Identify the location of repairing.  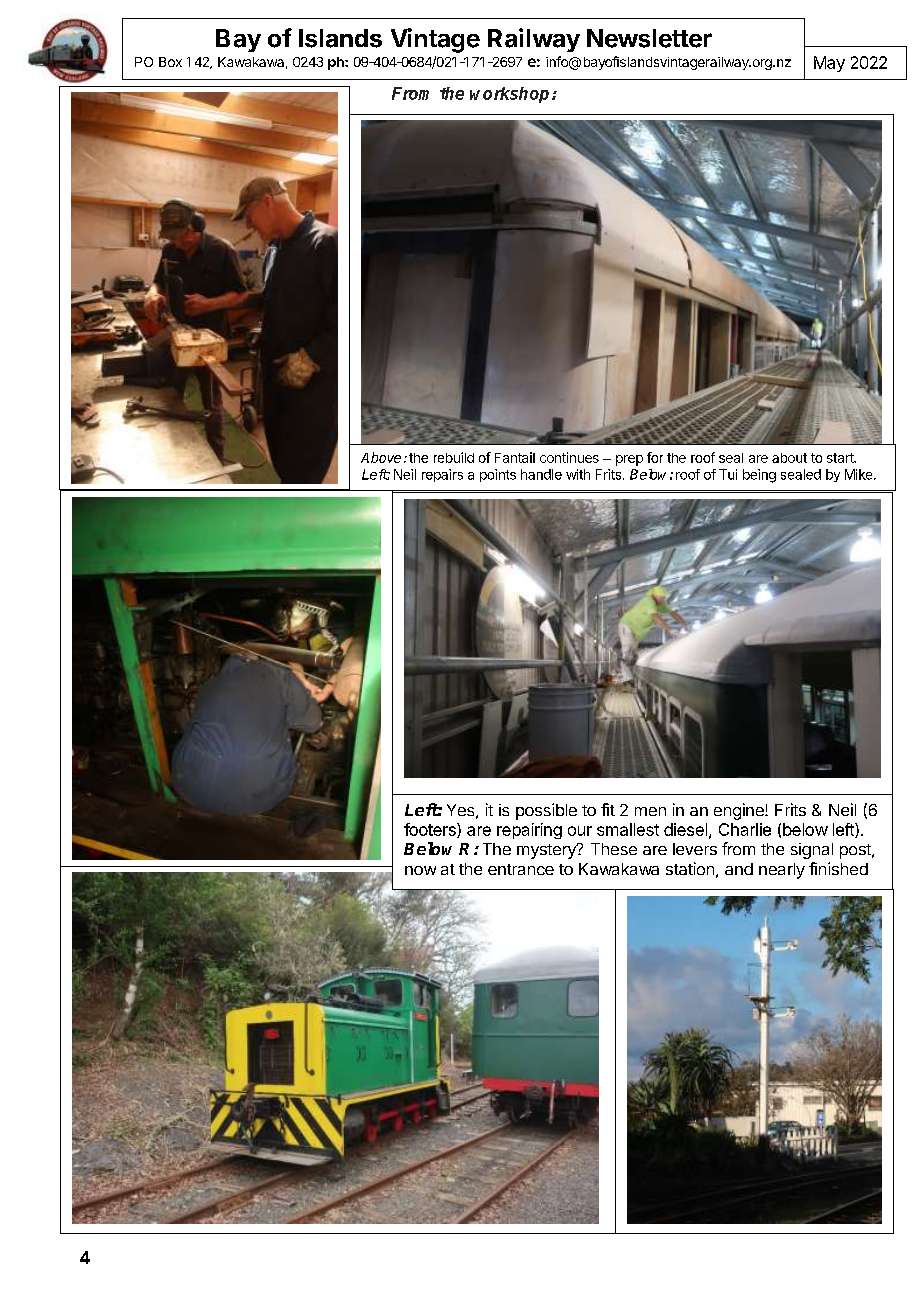
(529, 831).
